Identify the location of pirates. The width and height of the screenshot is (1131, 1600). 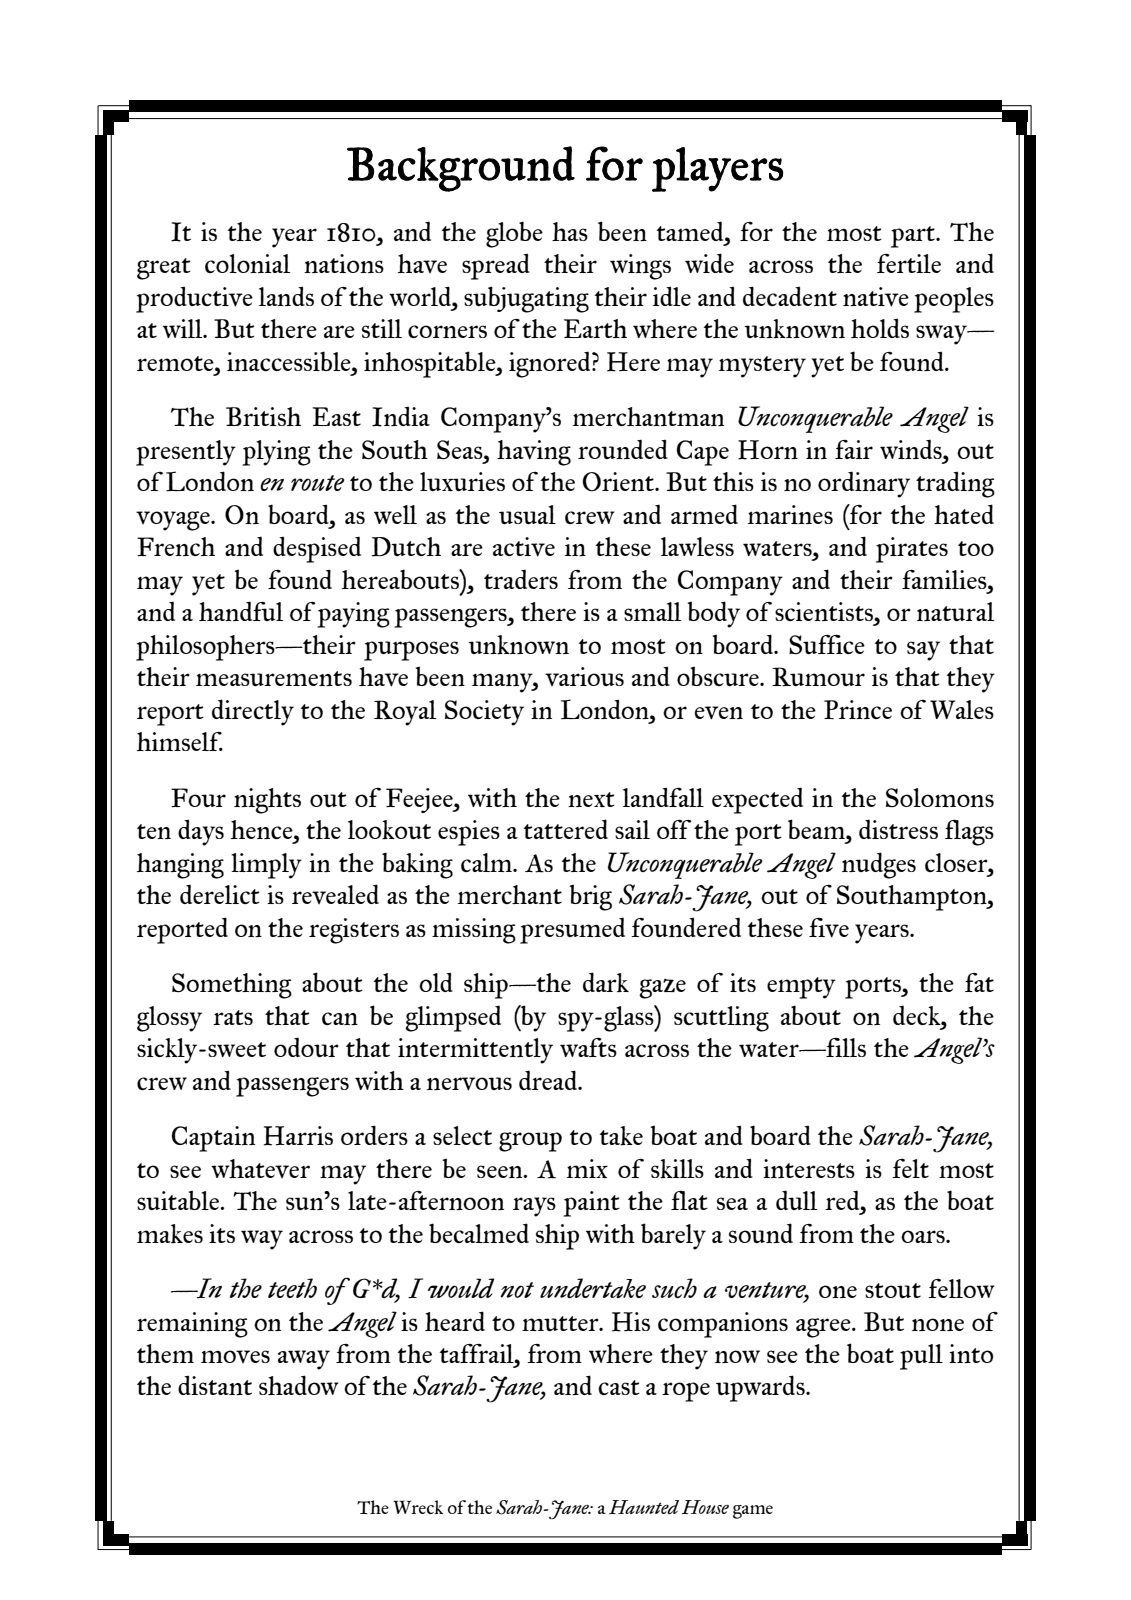
(912, 550).
